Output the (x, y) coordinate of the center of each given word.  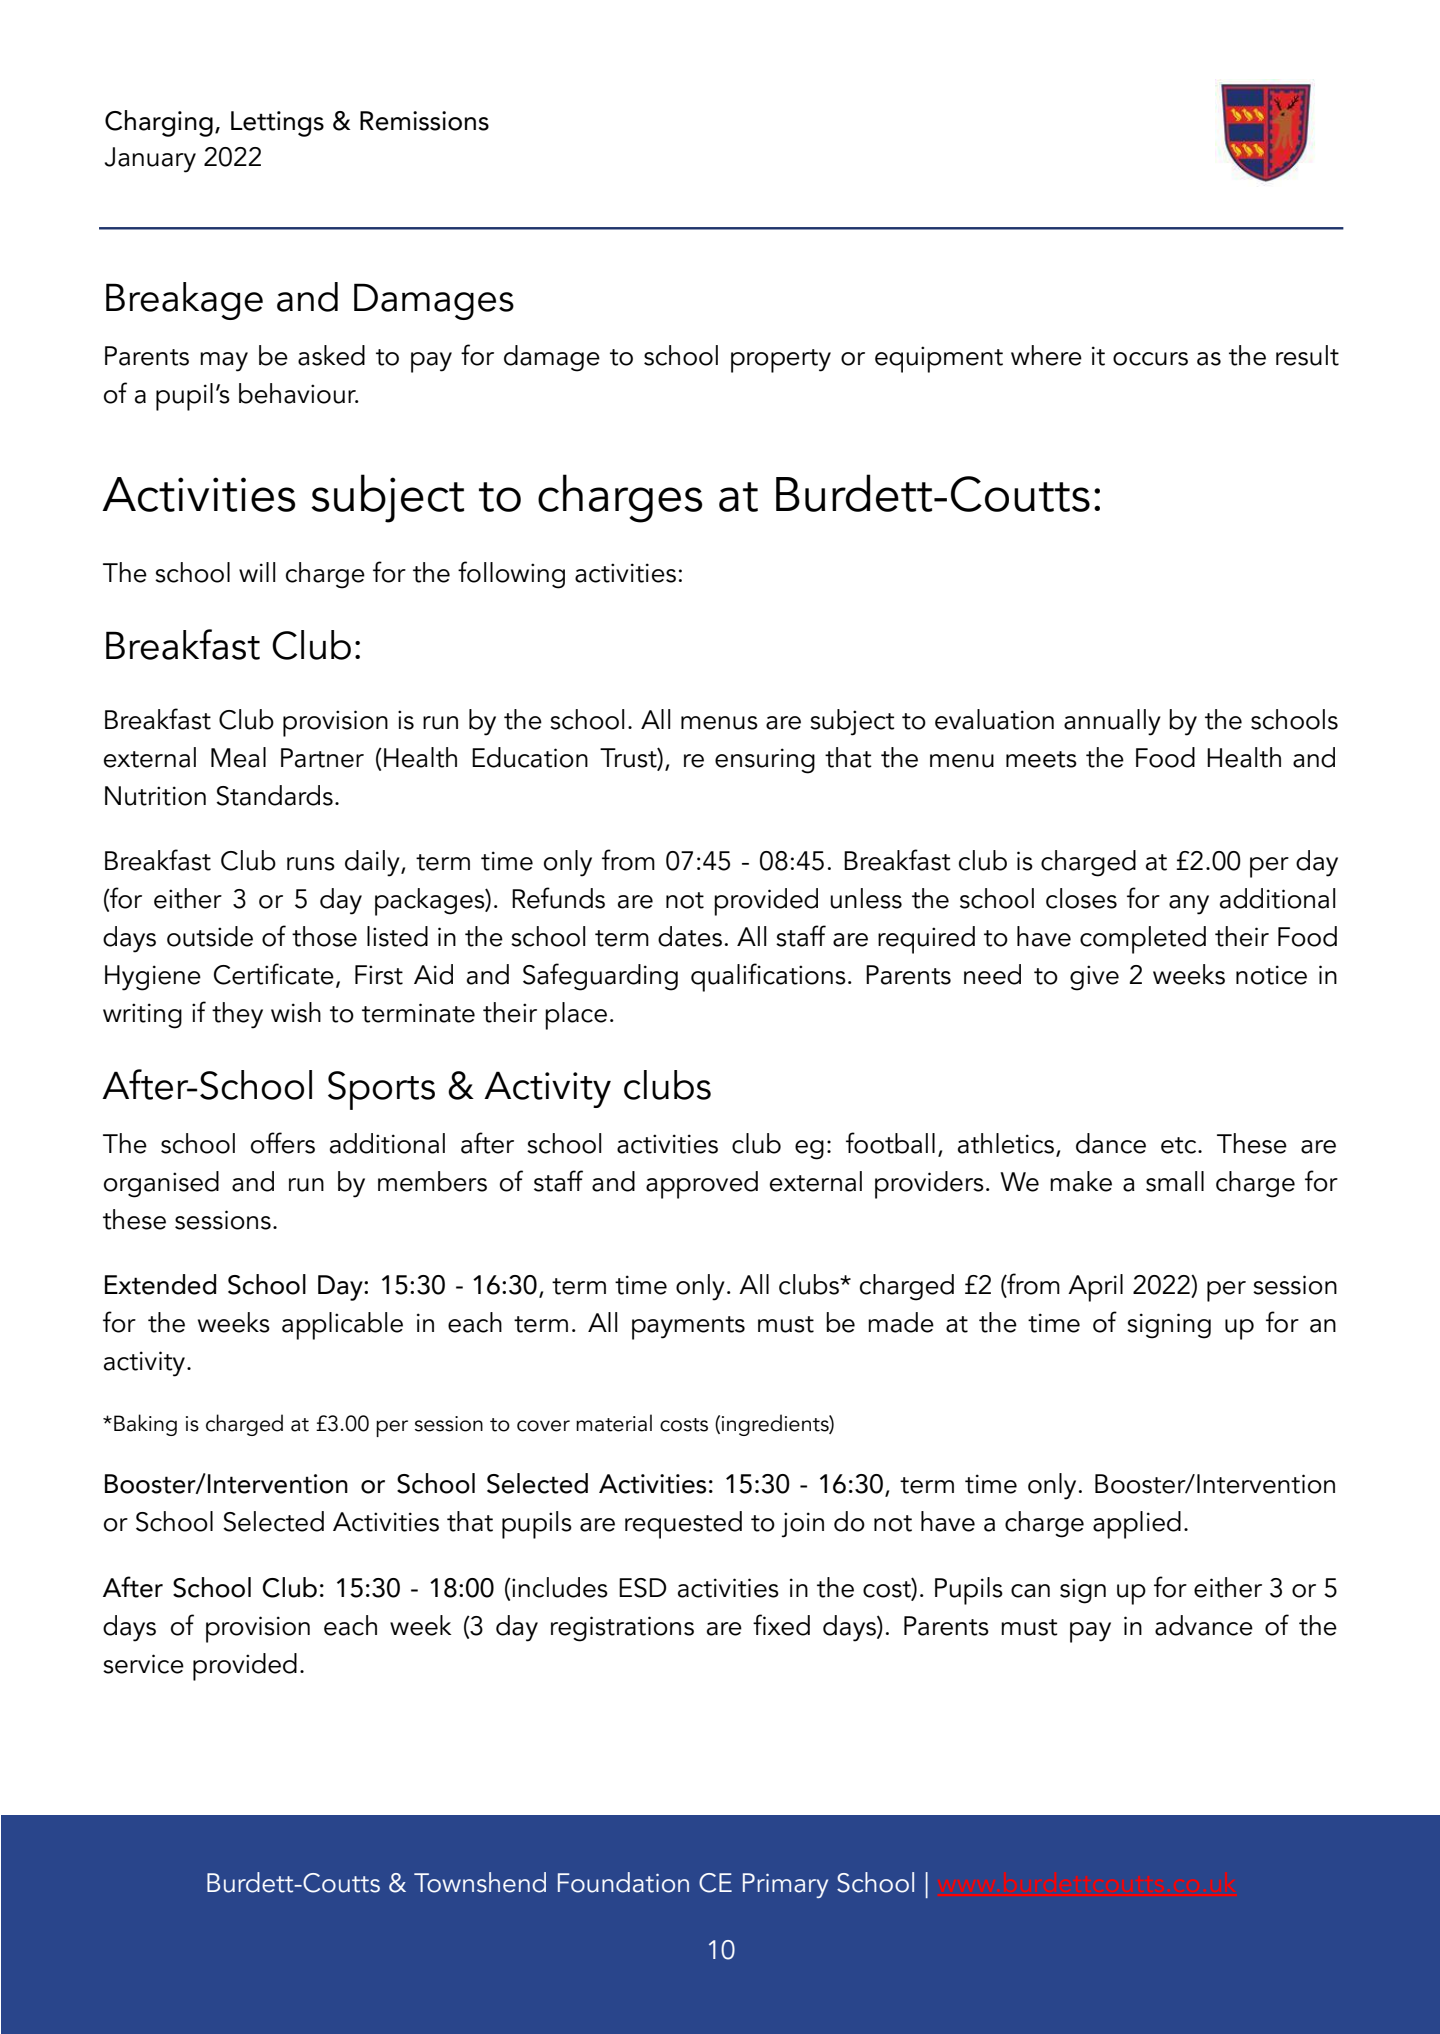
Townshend (480, 1882)
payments (688, 1328)
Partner (322, 758)
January (150, 160)
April (1095, 1288)
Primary (785, 1885)
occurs (1150, 359)
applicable (342, 1326)
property (781, 361)
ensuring (765, 761)
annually (1112, 722)
